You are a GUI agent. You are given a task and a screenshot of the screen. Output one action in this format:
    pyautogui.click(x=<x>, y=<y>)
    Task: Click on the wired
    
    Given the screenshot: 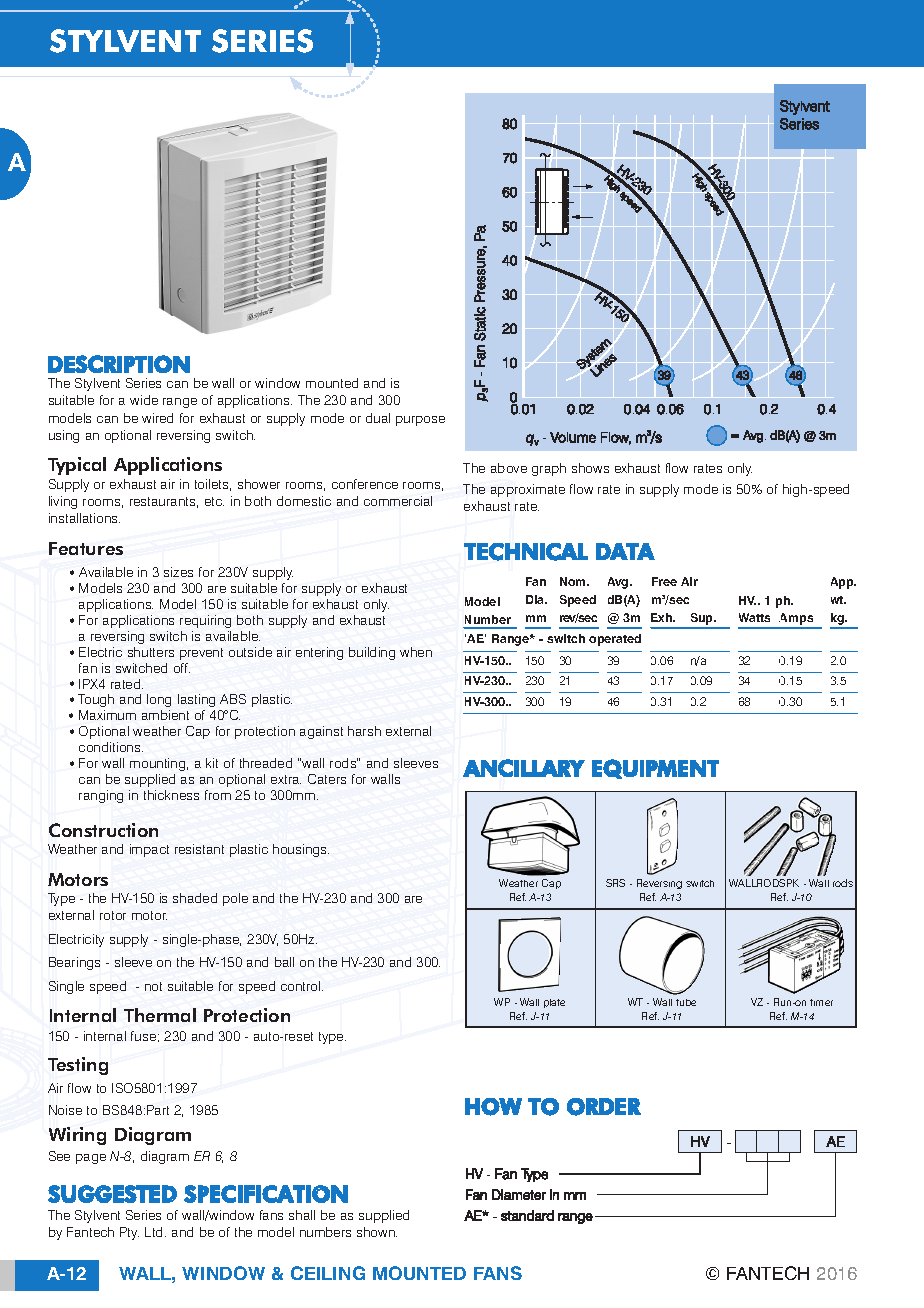 What is the action you would take?
    pyautogui.click(x=157, y=418)
